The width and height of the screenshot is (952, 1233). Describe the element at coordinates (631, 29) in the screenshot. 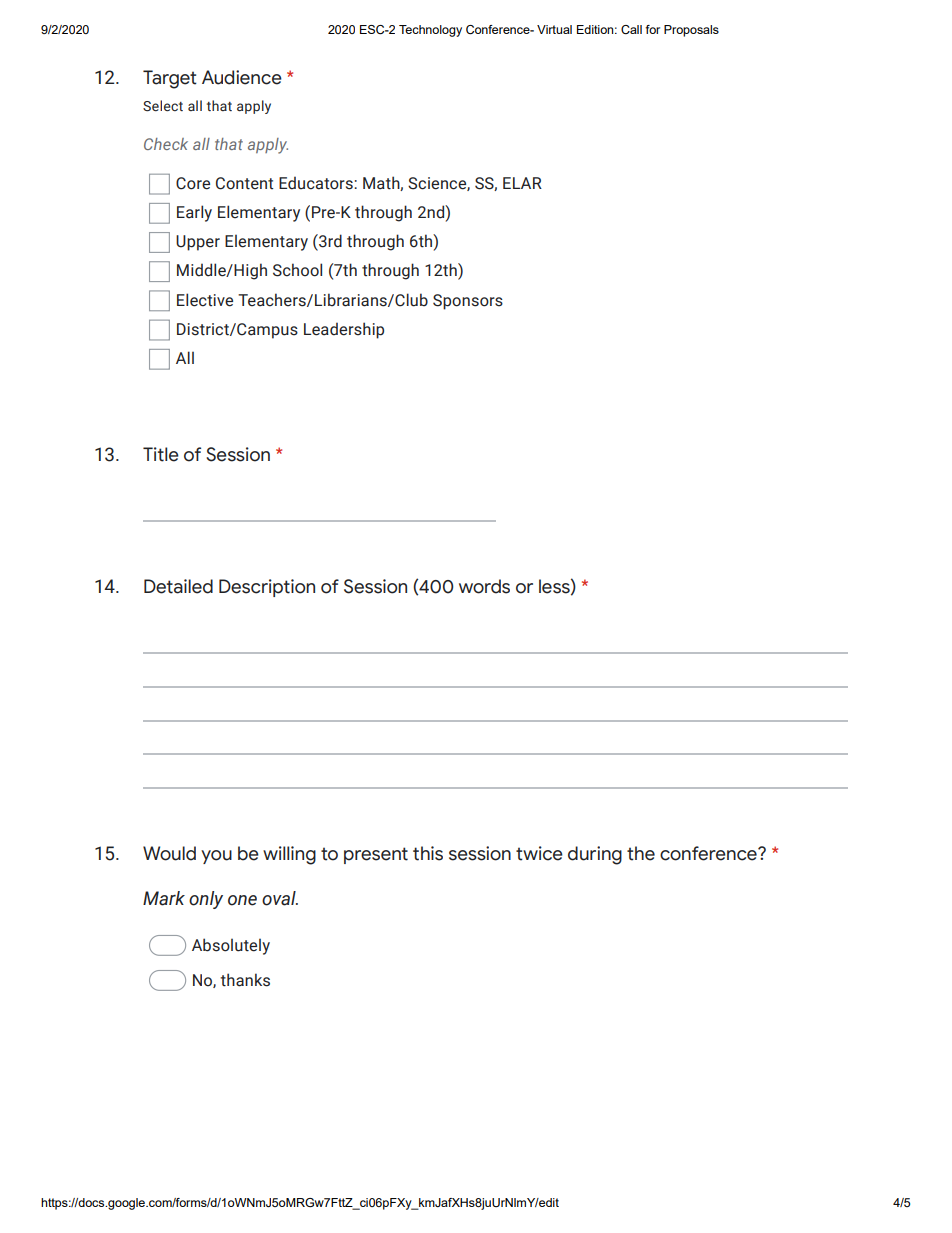

I see `Call` at that location.
